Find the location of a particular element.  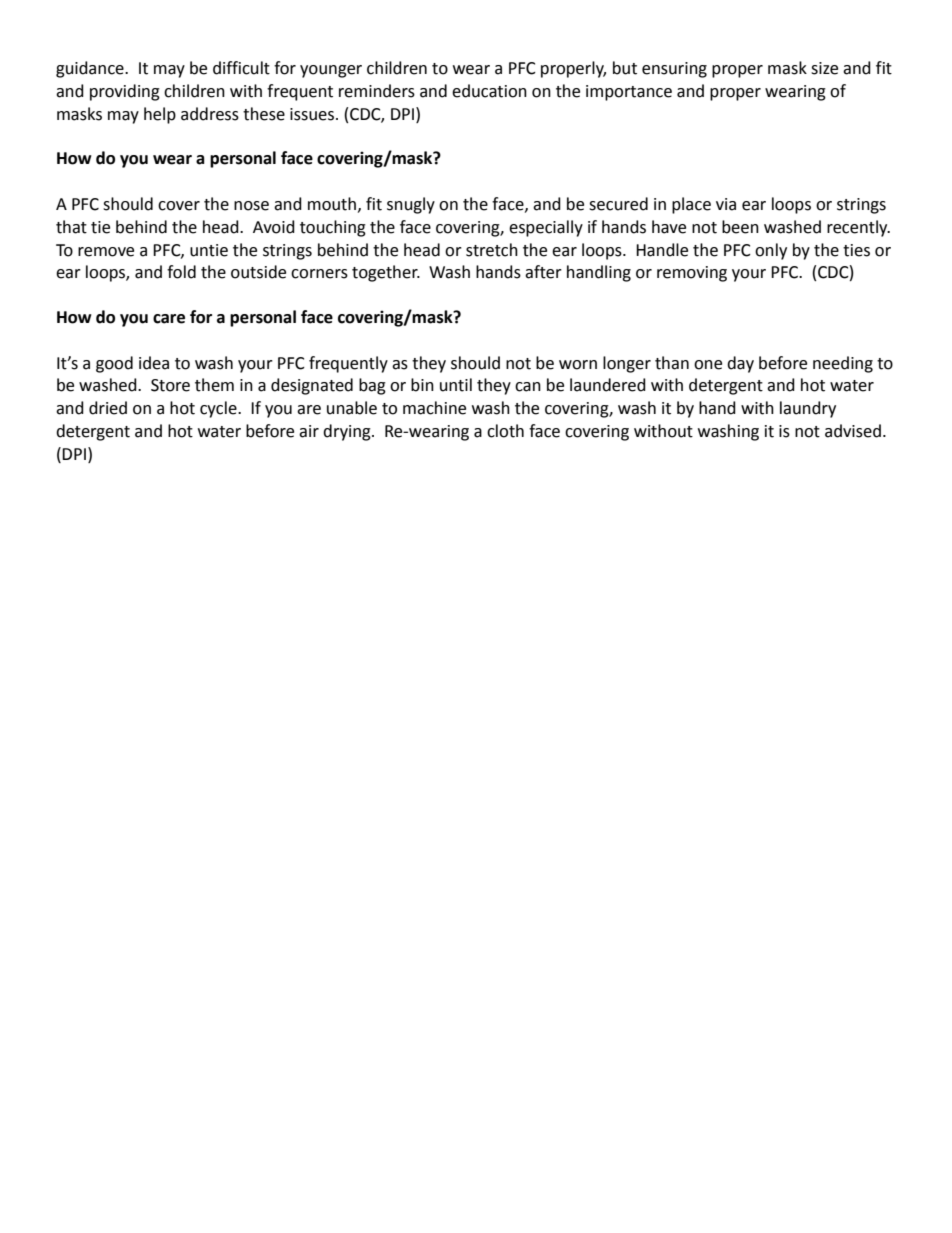

cycle is located at coordinates (219, 409).
